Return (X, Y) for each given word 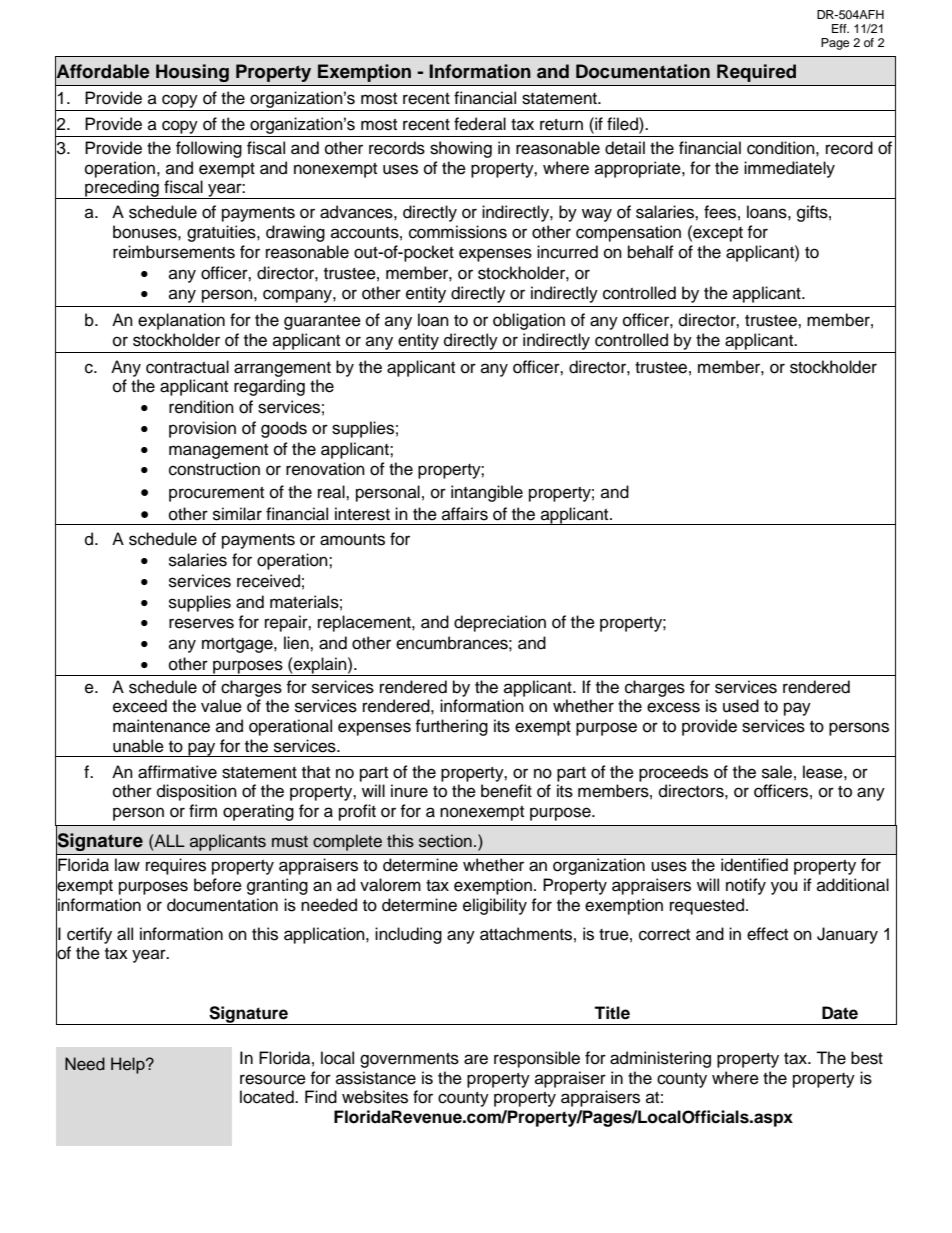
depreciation (500, 623)
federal (480, 124)
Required (756, 73)
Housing (192, 73)
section (445, 841)
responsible (537, 1059)
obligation (529, 321)
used (741, 706)
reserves (201, 623)
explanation (181, 321)
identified (754, 865)
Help (129, 1065)
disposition (197, 792)
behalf (651, 252)
